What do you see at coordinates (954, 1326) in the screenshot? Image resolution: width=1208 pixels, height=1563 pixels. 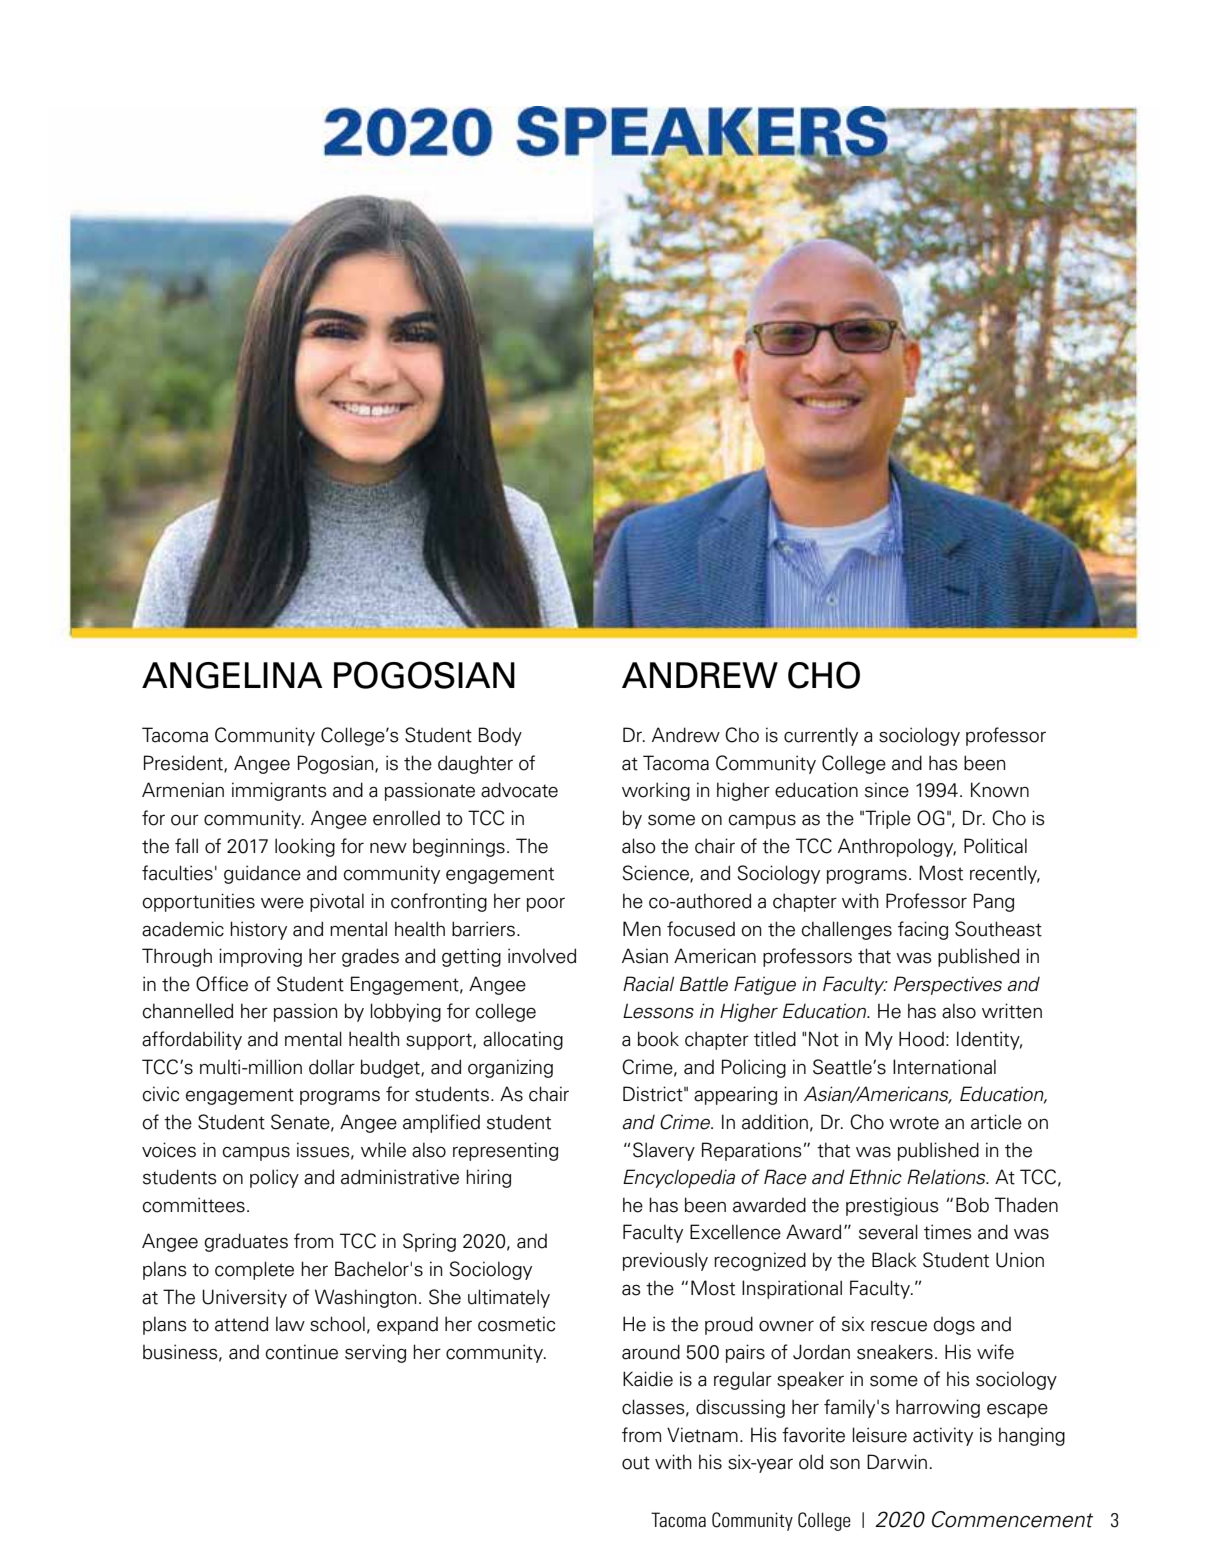 I see `dogs` at bounding box center [954, 1326].
